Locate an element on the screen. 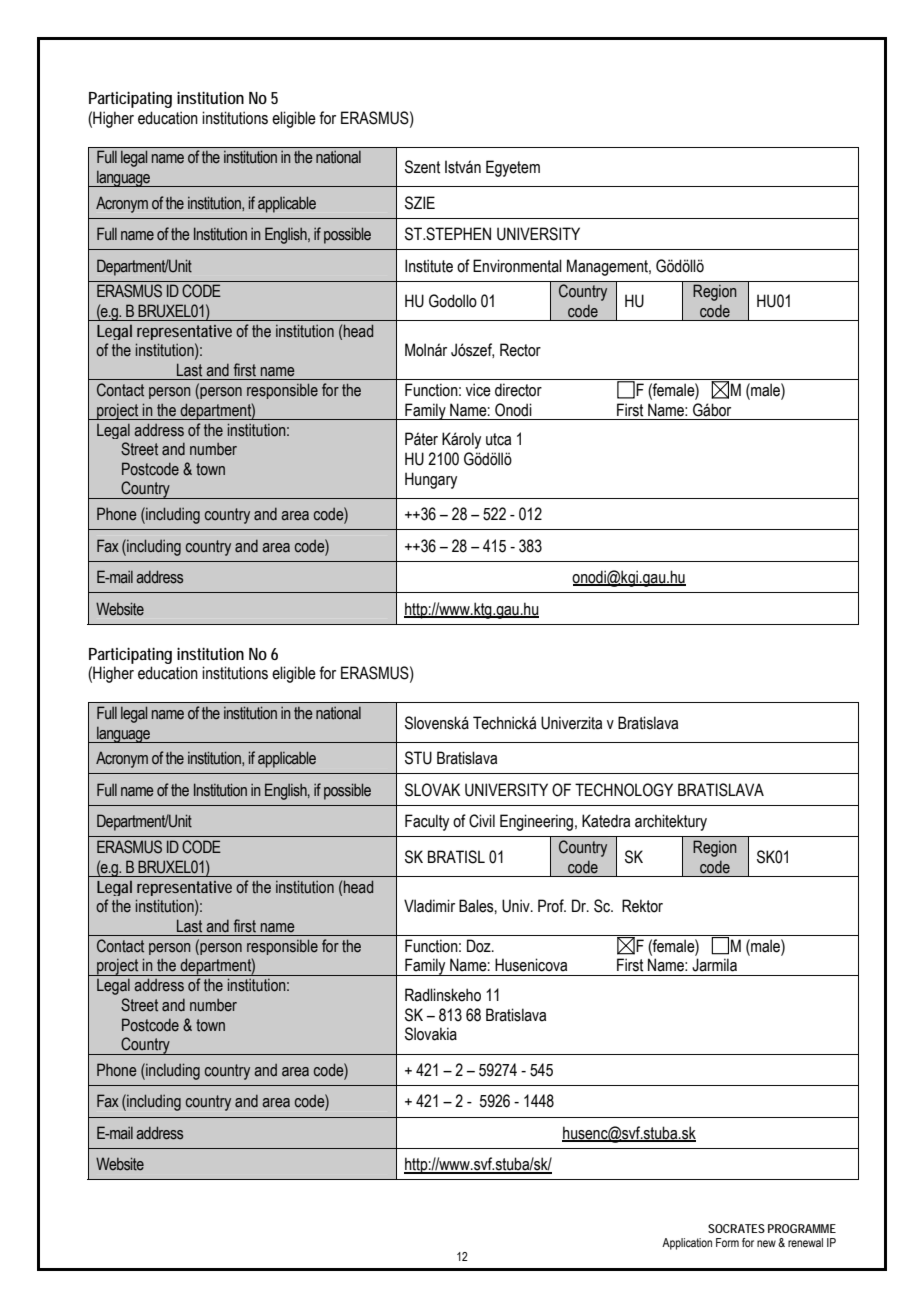 The height and width of the screenshot is (1308, 924). Faculty is located at coordinates (427, 822).
